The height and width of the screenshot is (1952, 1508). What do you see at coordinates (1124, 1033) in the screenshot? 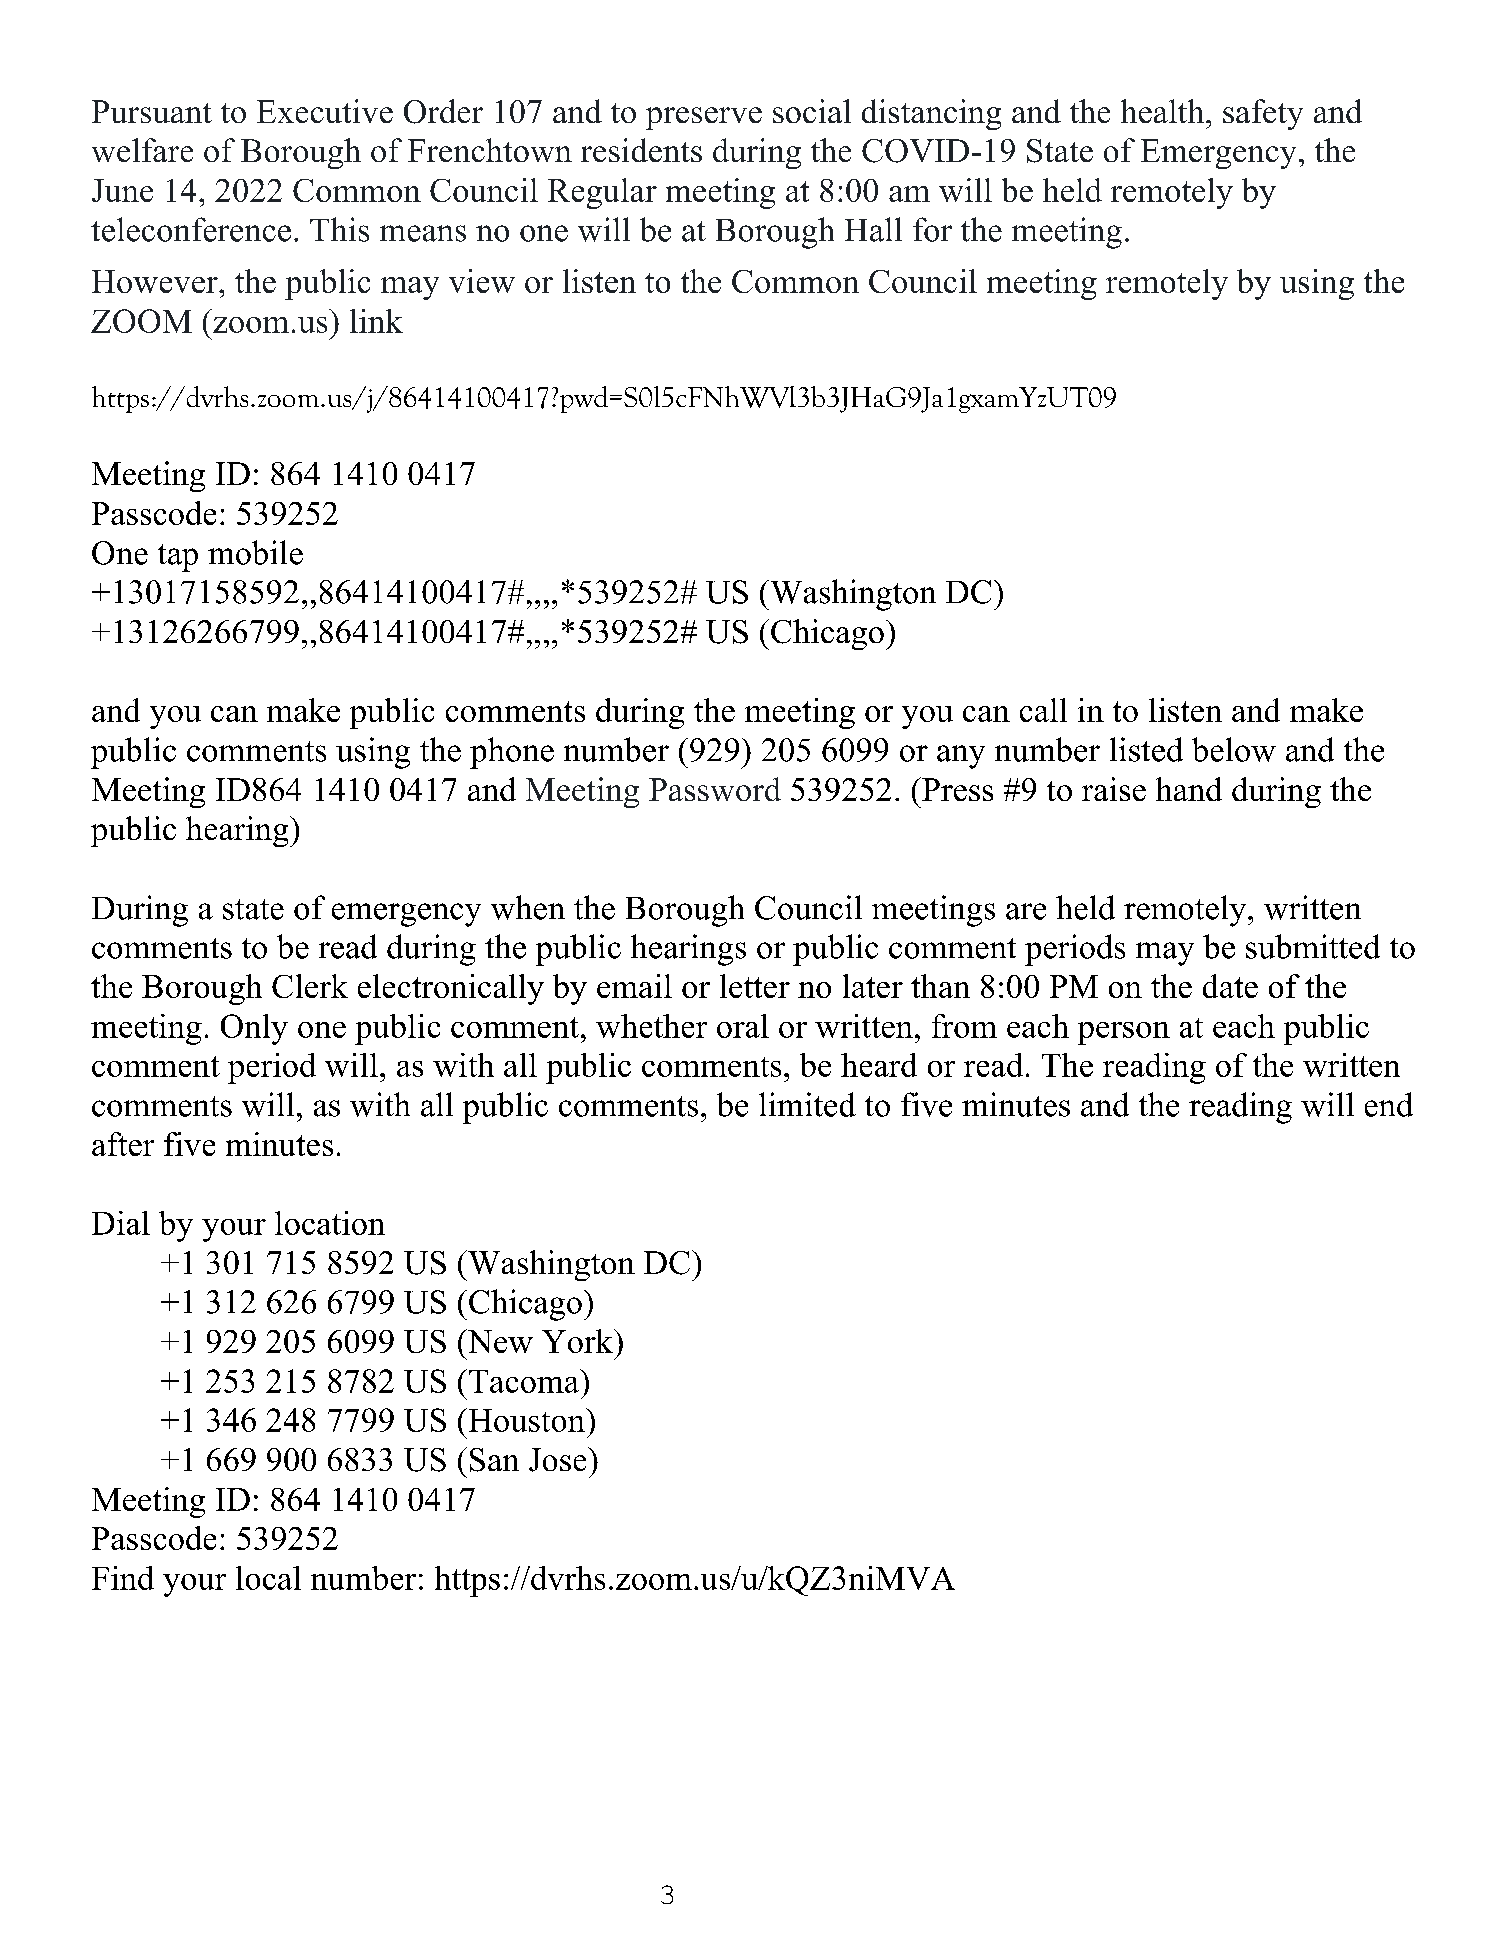
I see `person` at bounding box center [1124, 1033].
